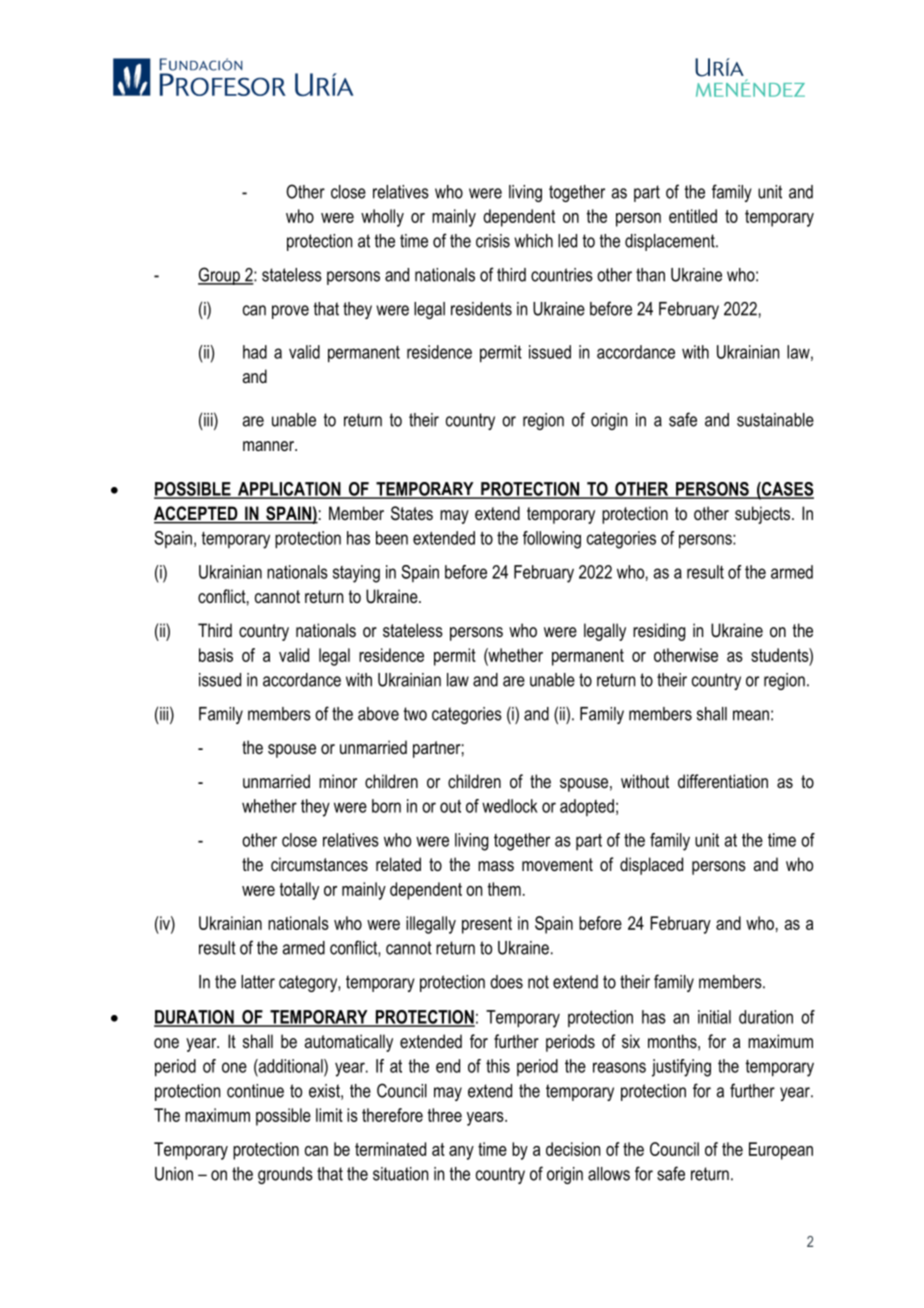 The width and height of the screenshot is (924, 1308). I want to click on grounds, so click(285, 1175).
